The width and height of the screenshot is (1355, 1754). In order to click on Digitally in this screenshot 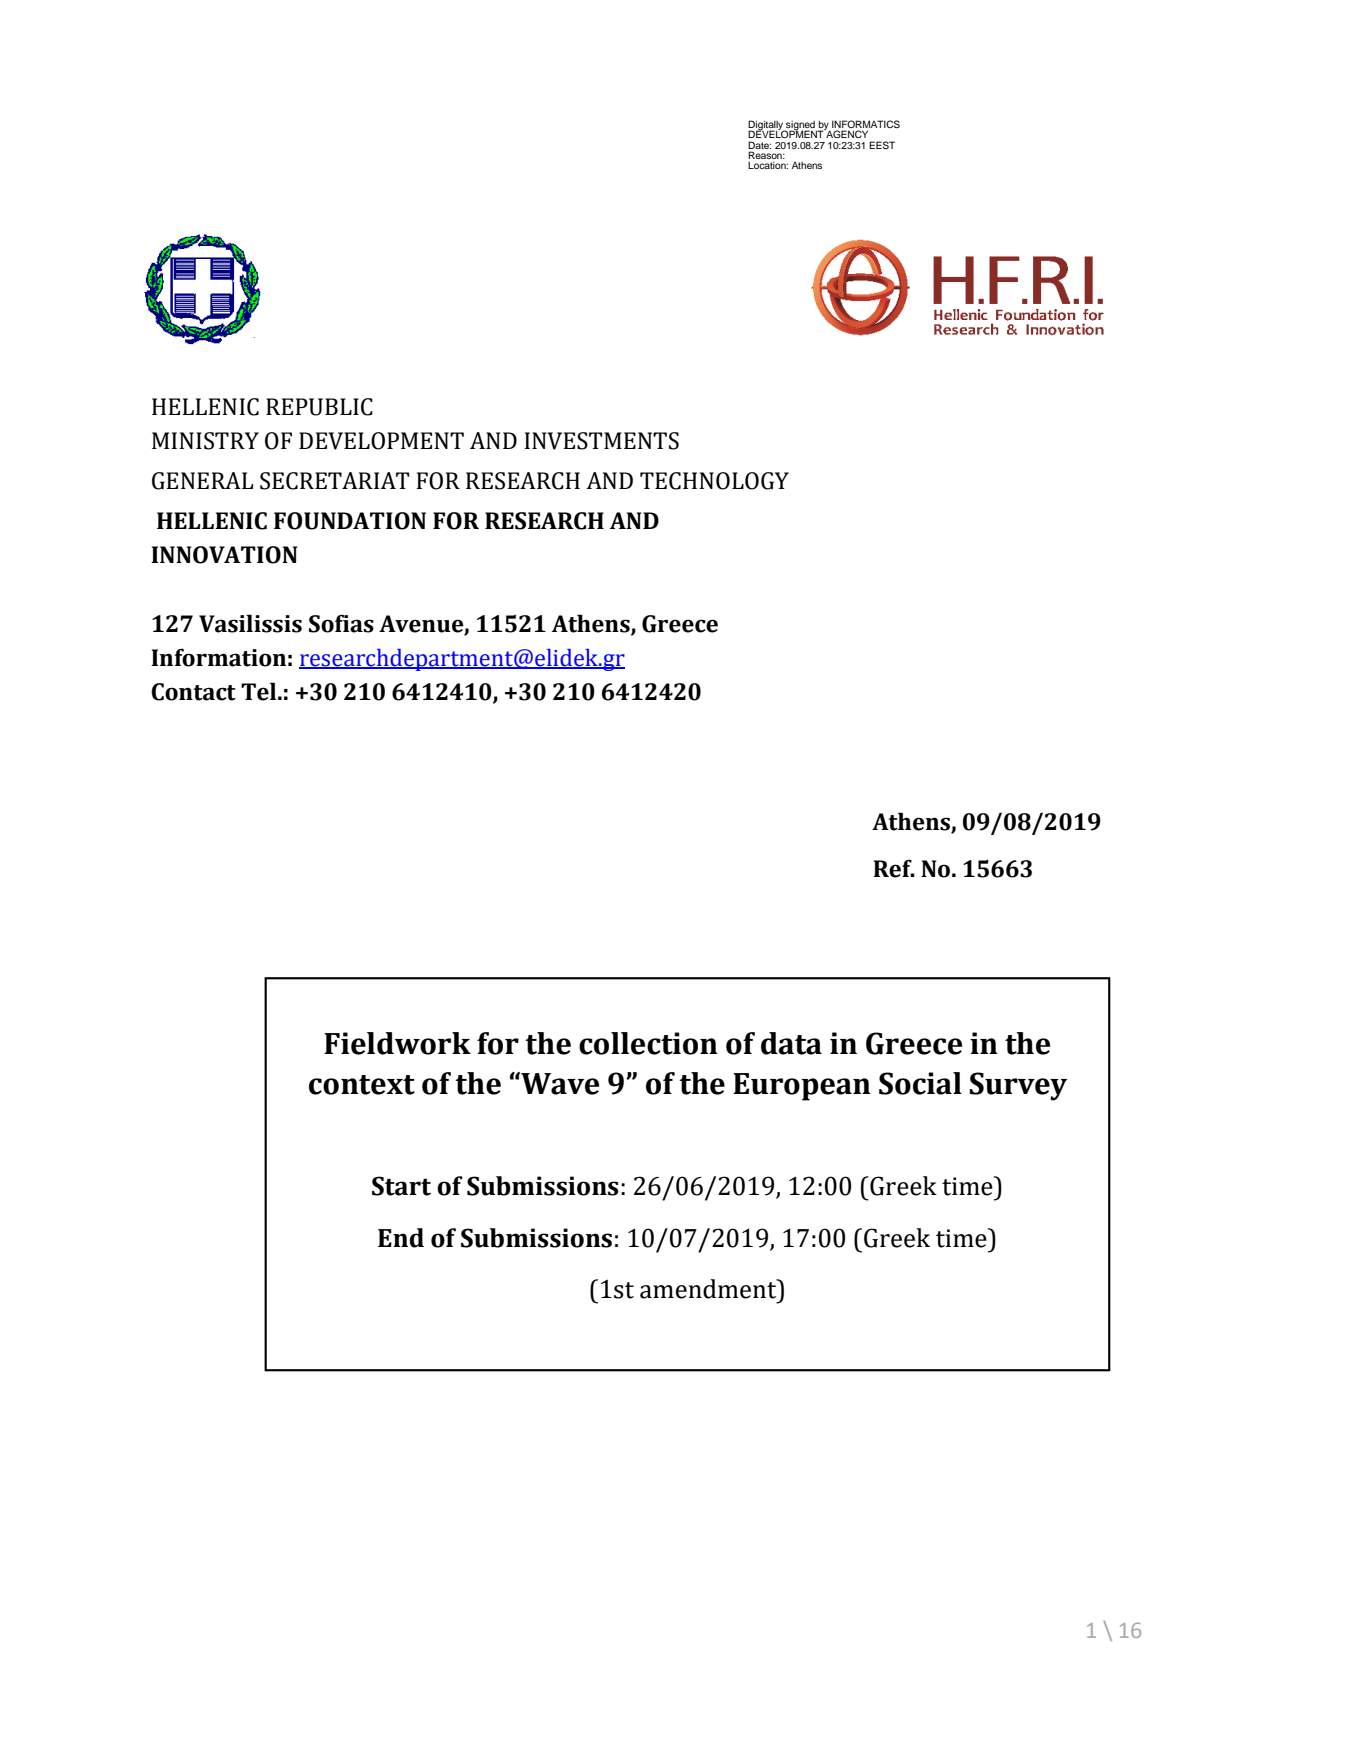, I will do `click(766, 126)`.
